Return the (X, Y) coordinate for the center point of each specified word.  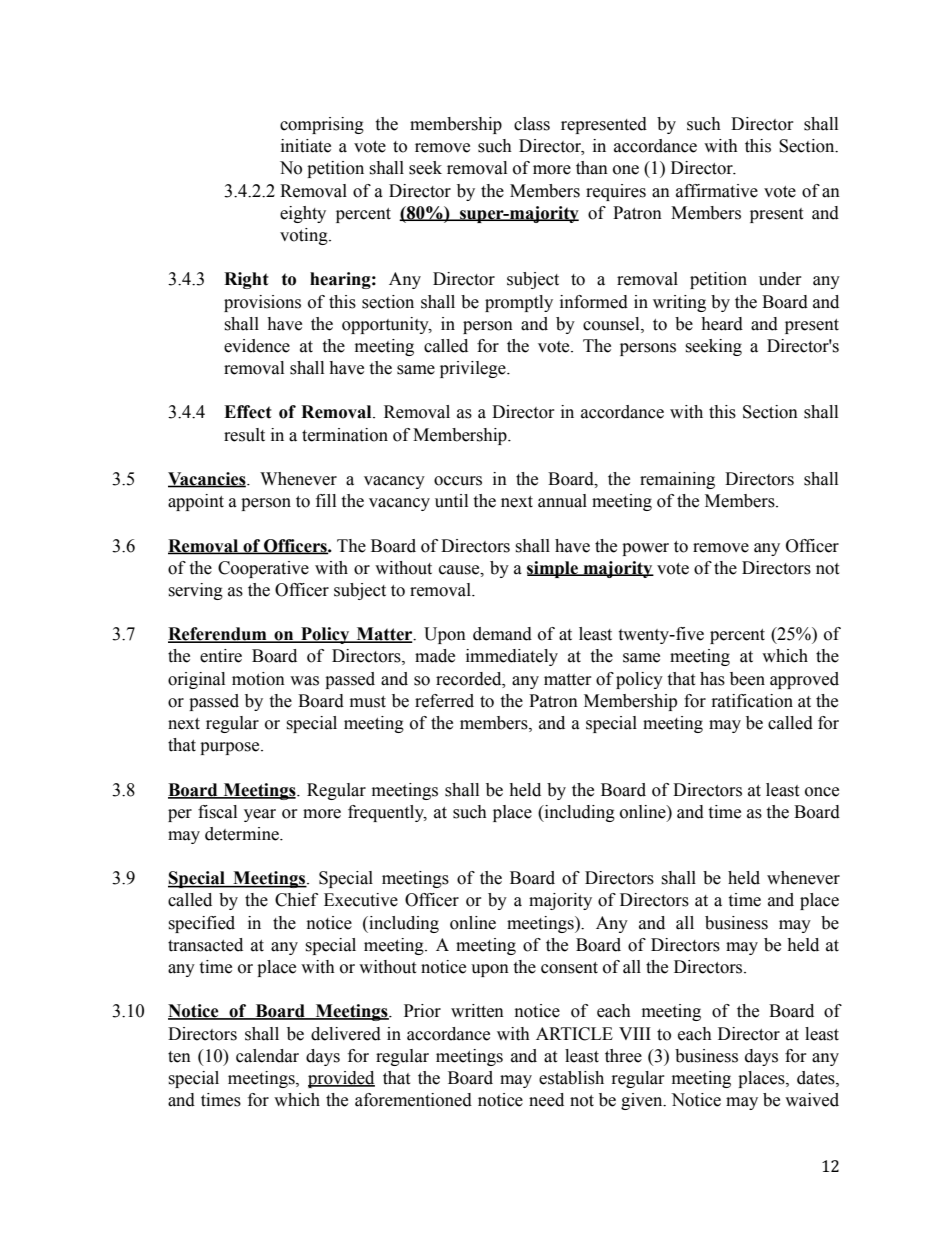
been (747, 679)
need (546, 1100)
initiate (306, 146)
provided (341, 1079)
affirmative (717, 191)
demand (502, 634)
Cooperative (263, 569)
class (532, 124)
